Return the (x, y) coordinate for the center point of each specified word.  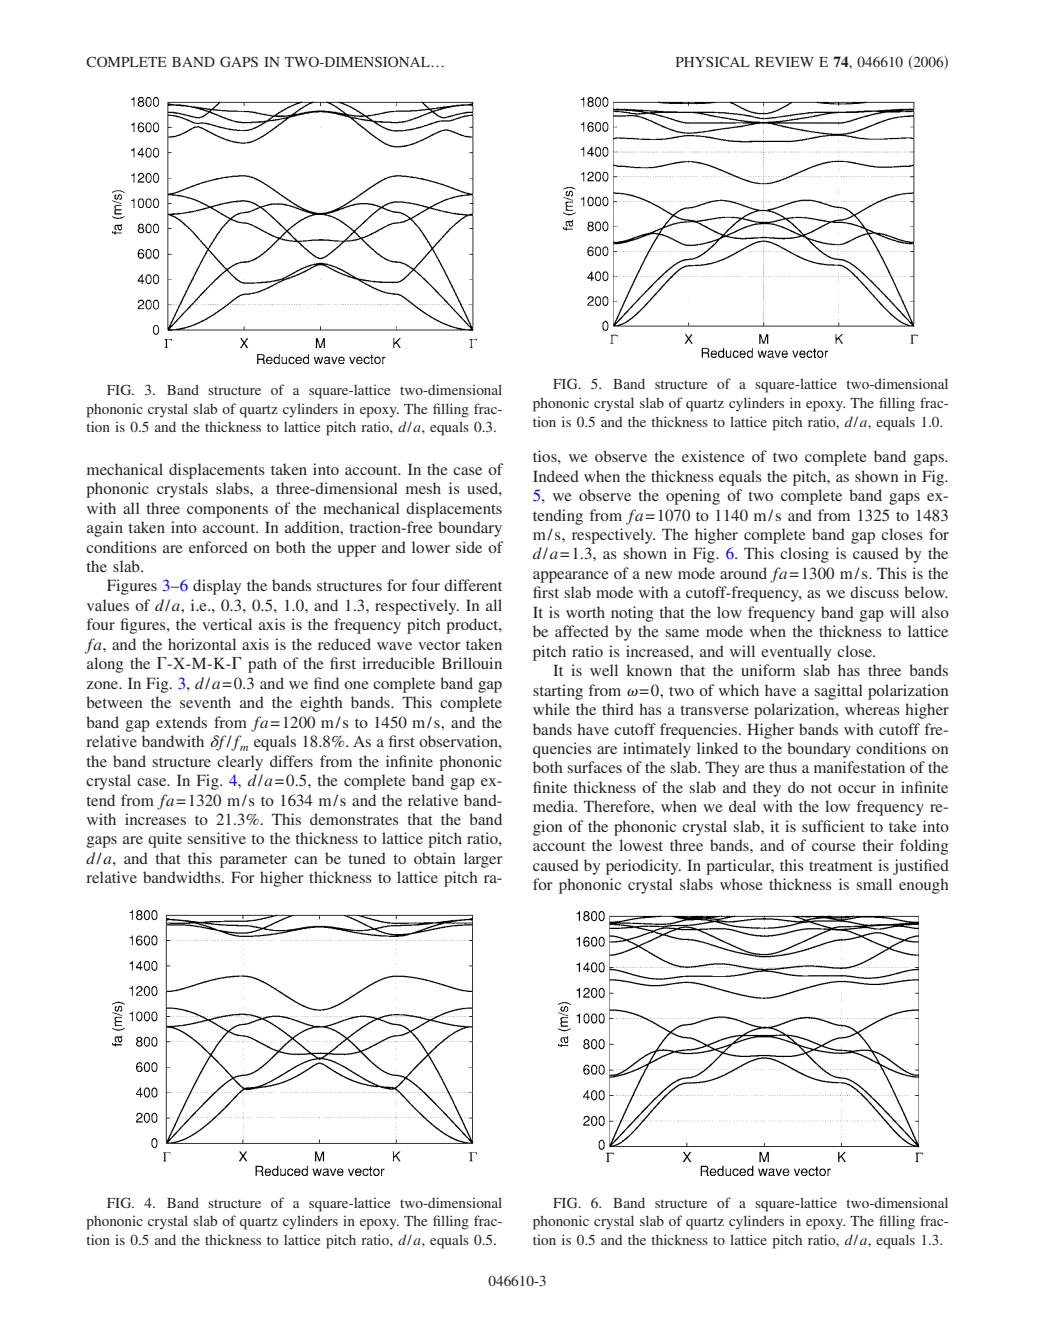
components (227, 511)
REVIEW (784, 62)
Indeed (556, 476)
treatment (841, 866)
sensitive (216, 838)
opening (693, 497)
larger (483, 860)
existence (713, 456)
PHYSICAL (713, 61)
